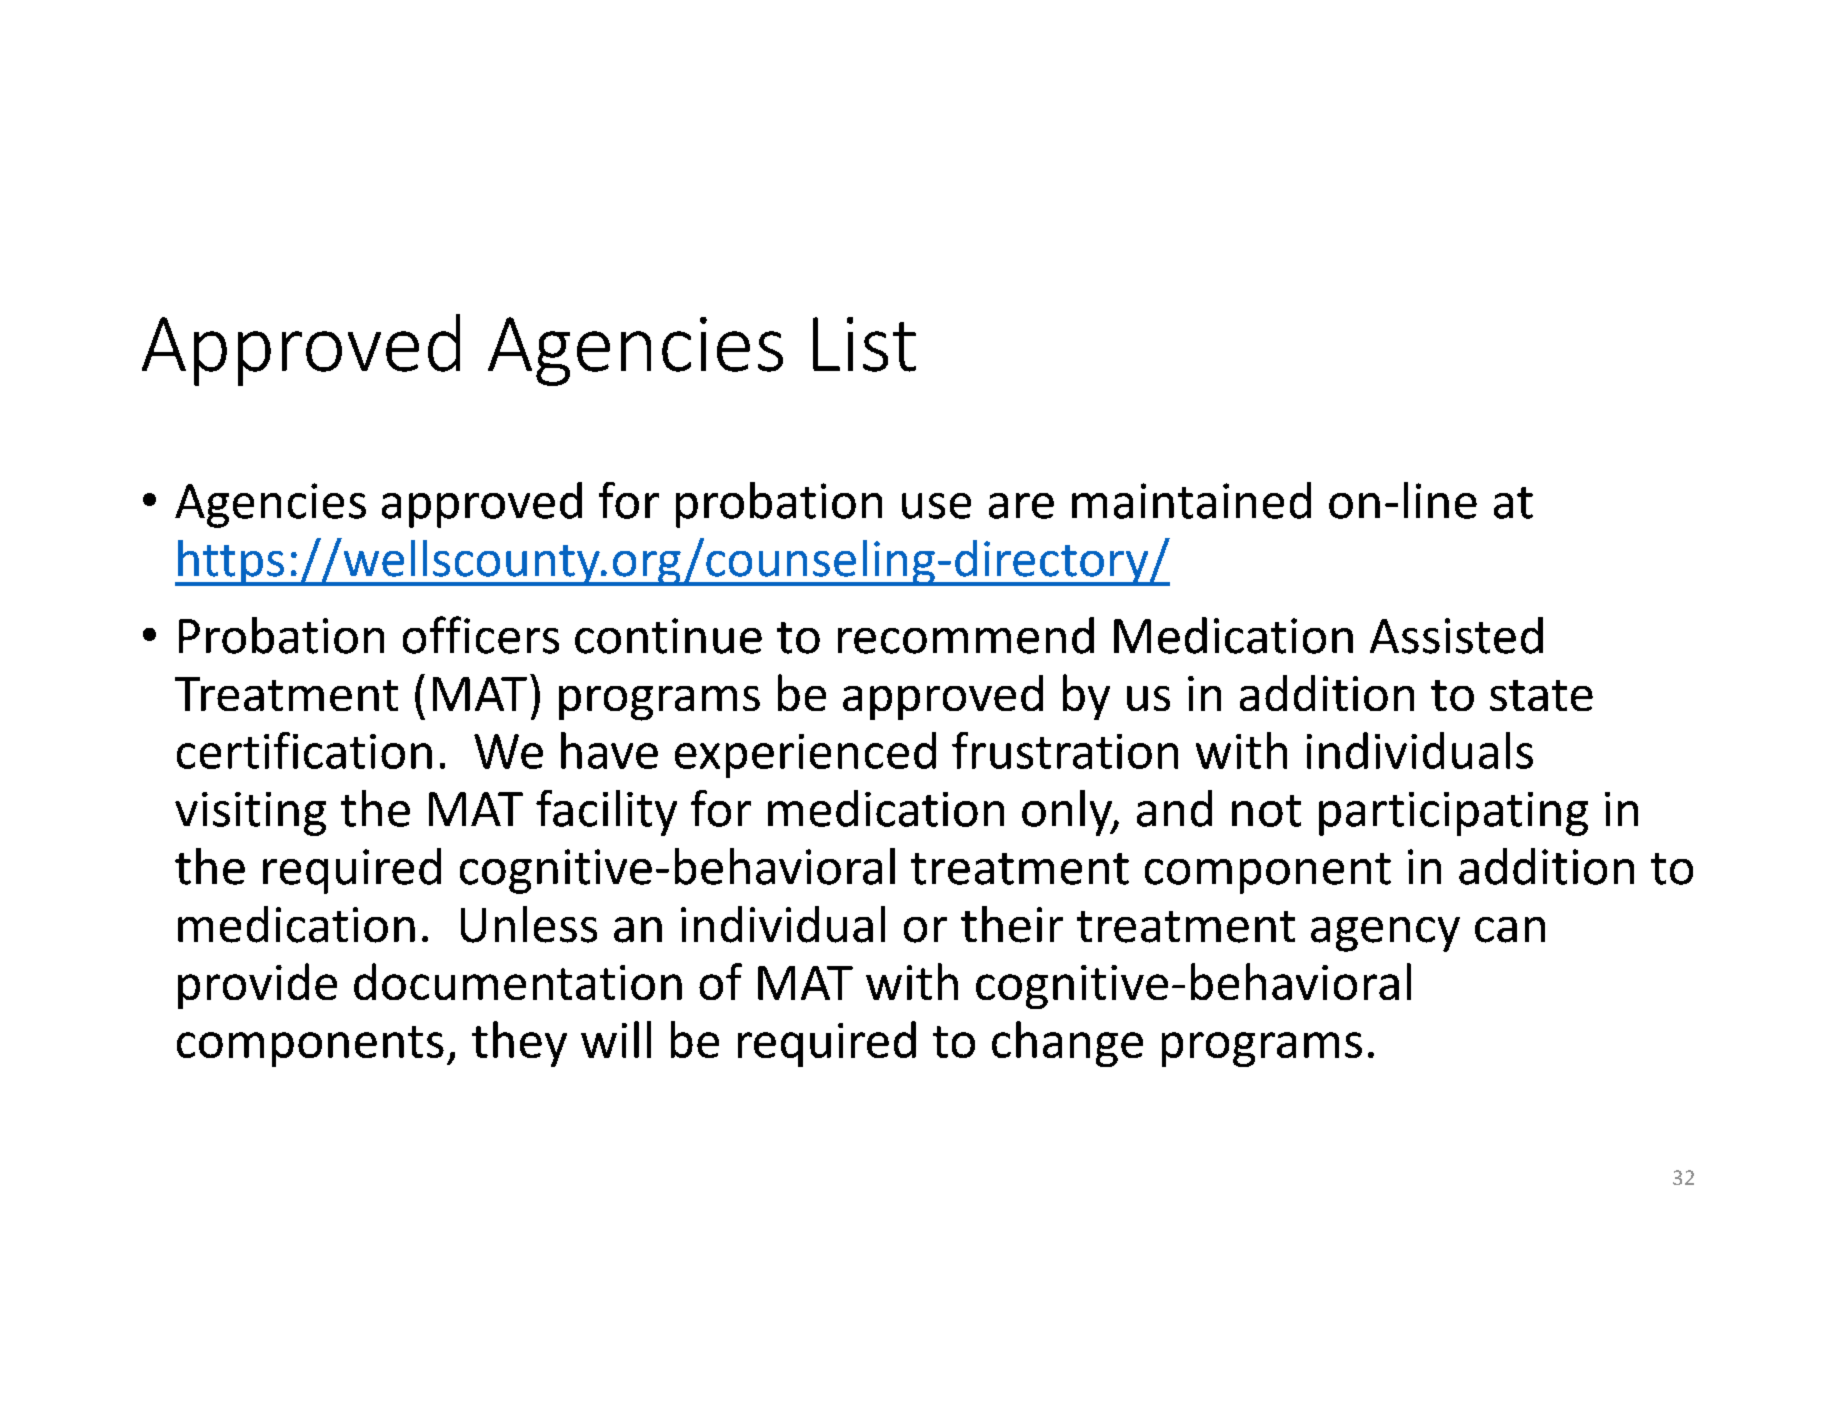  Describe the element at coordinates (936, 506) in the screenshot. I see `use` at that location.
